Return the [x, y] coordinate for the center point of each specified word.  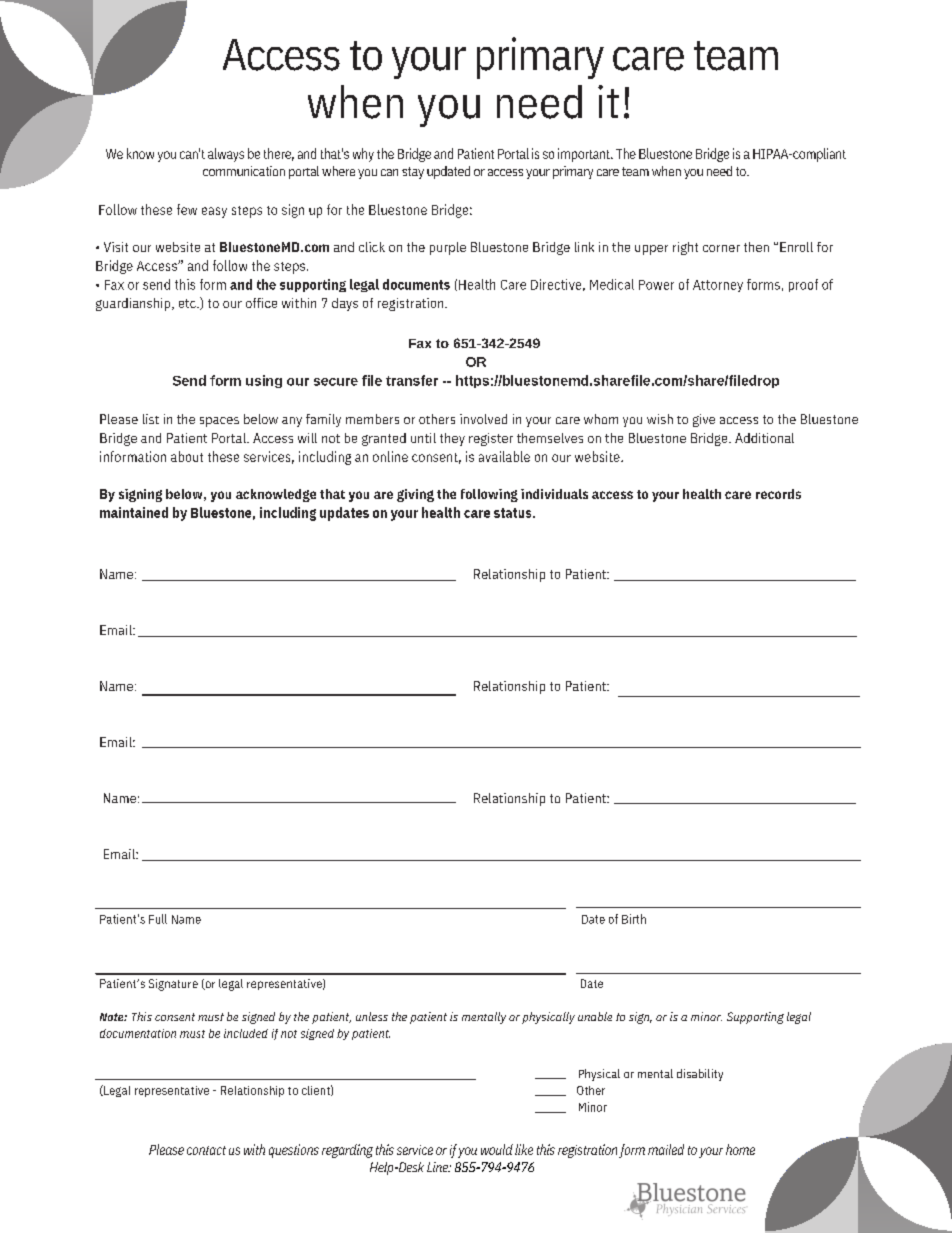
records [778, 494]
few [187, 209]
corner [721, 248]
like [524, 1149]
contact [206, 1150]
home [740, 1149]
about [187, 456]
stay [413, 173]
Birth [634, 919]
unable [595, 1016]
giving [415, 495]
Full [158, 919]
